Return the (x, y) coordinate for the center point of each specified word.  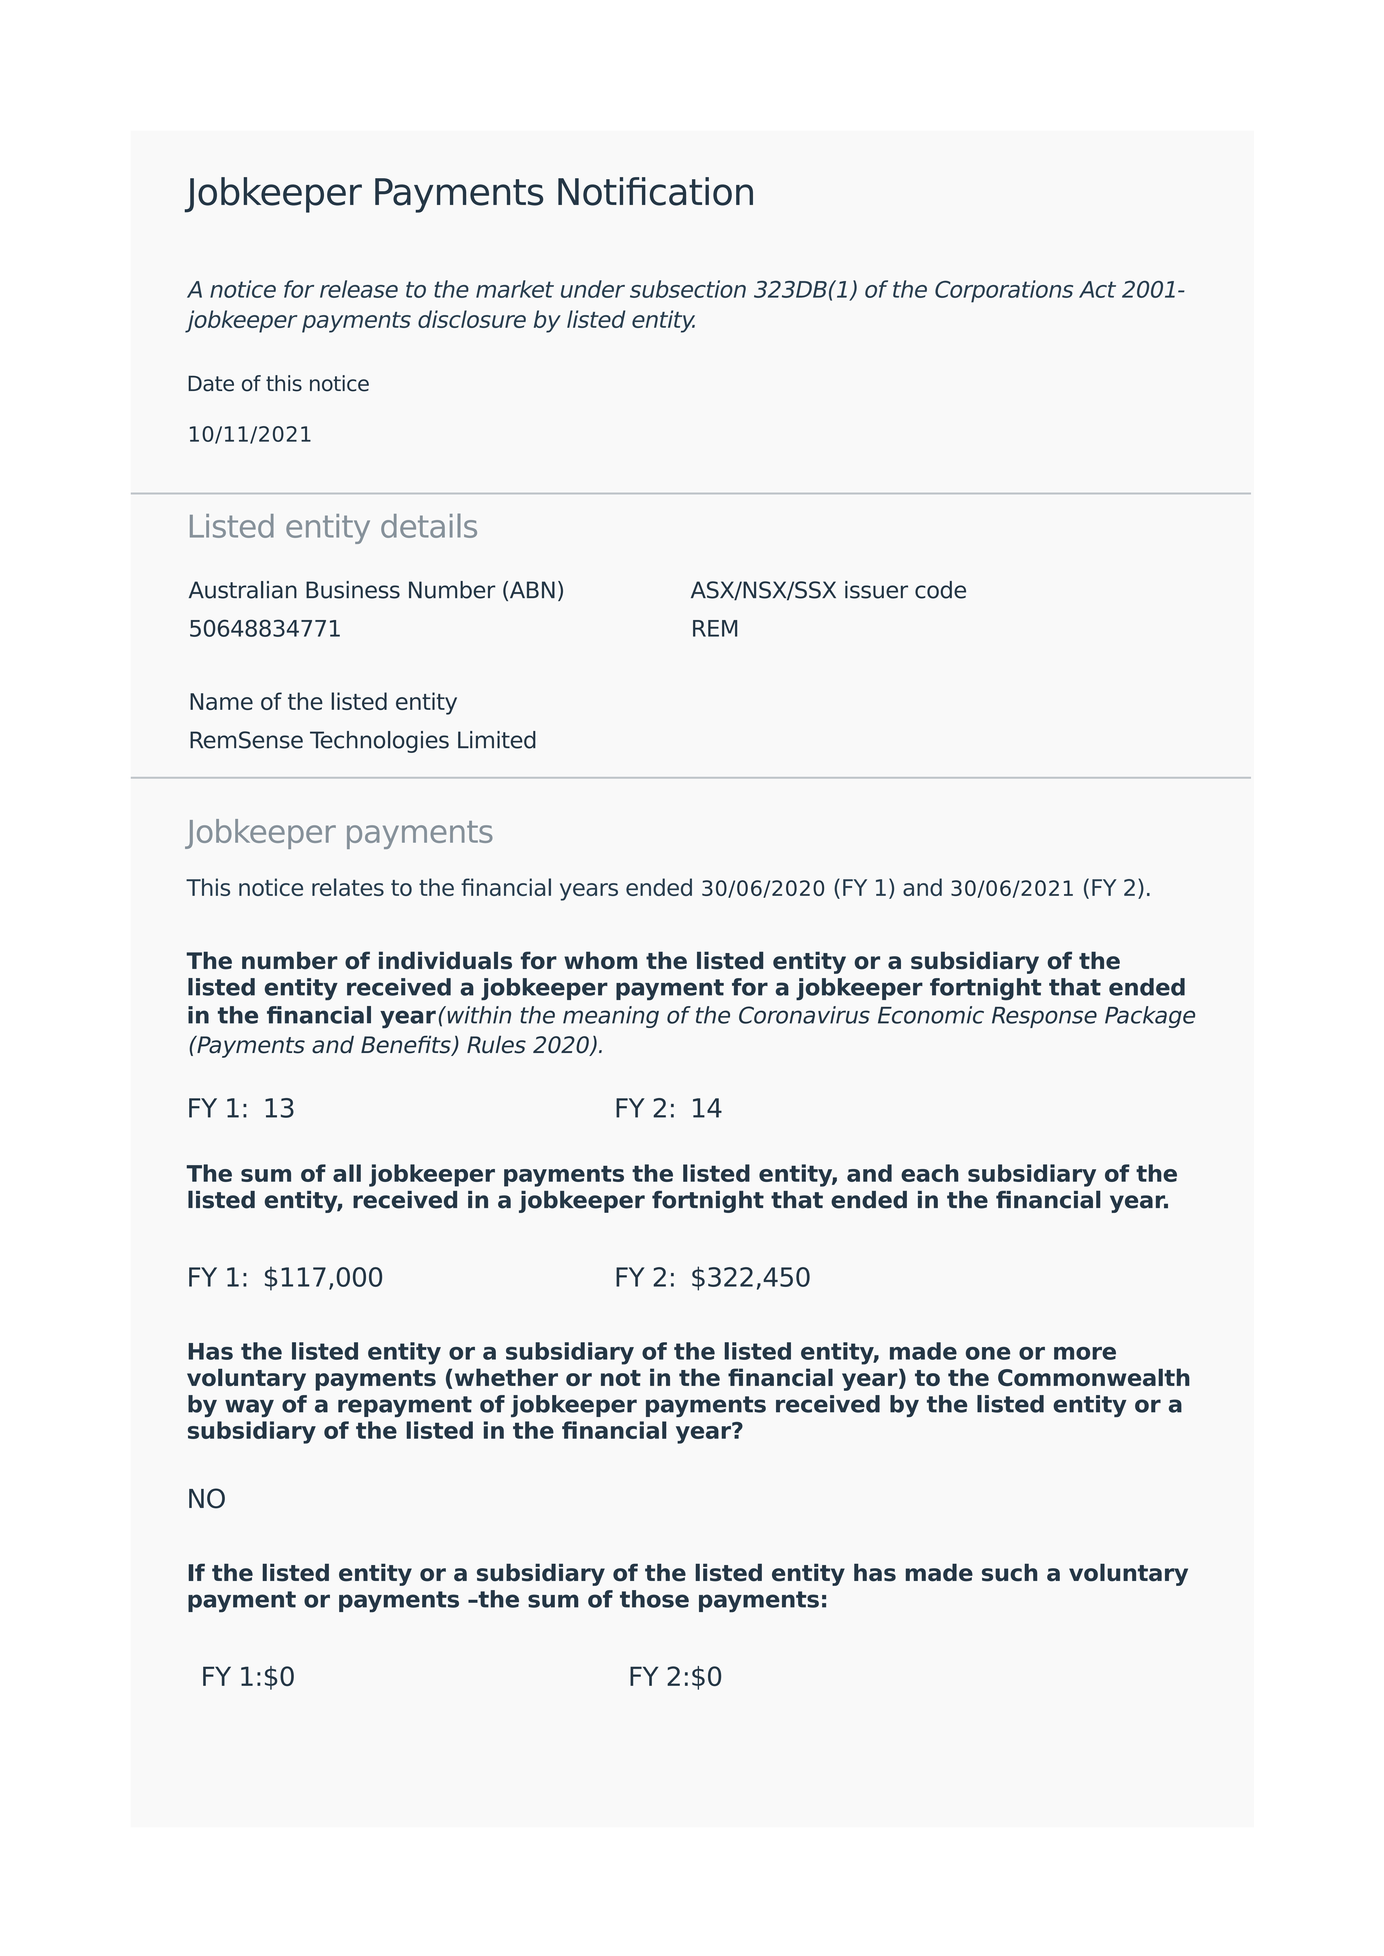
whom (600, 960)
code (940, 590)
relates (348, 887)
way (249, 1408)
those (654, 1599)
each (930, 1173)
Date (211, 383)
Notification (655, 191)
